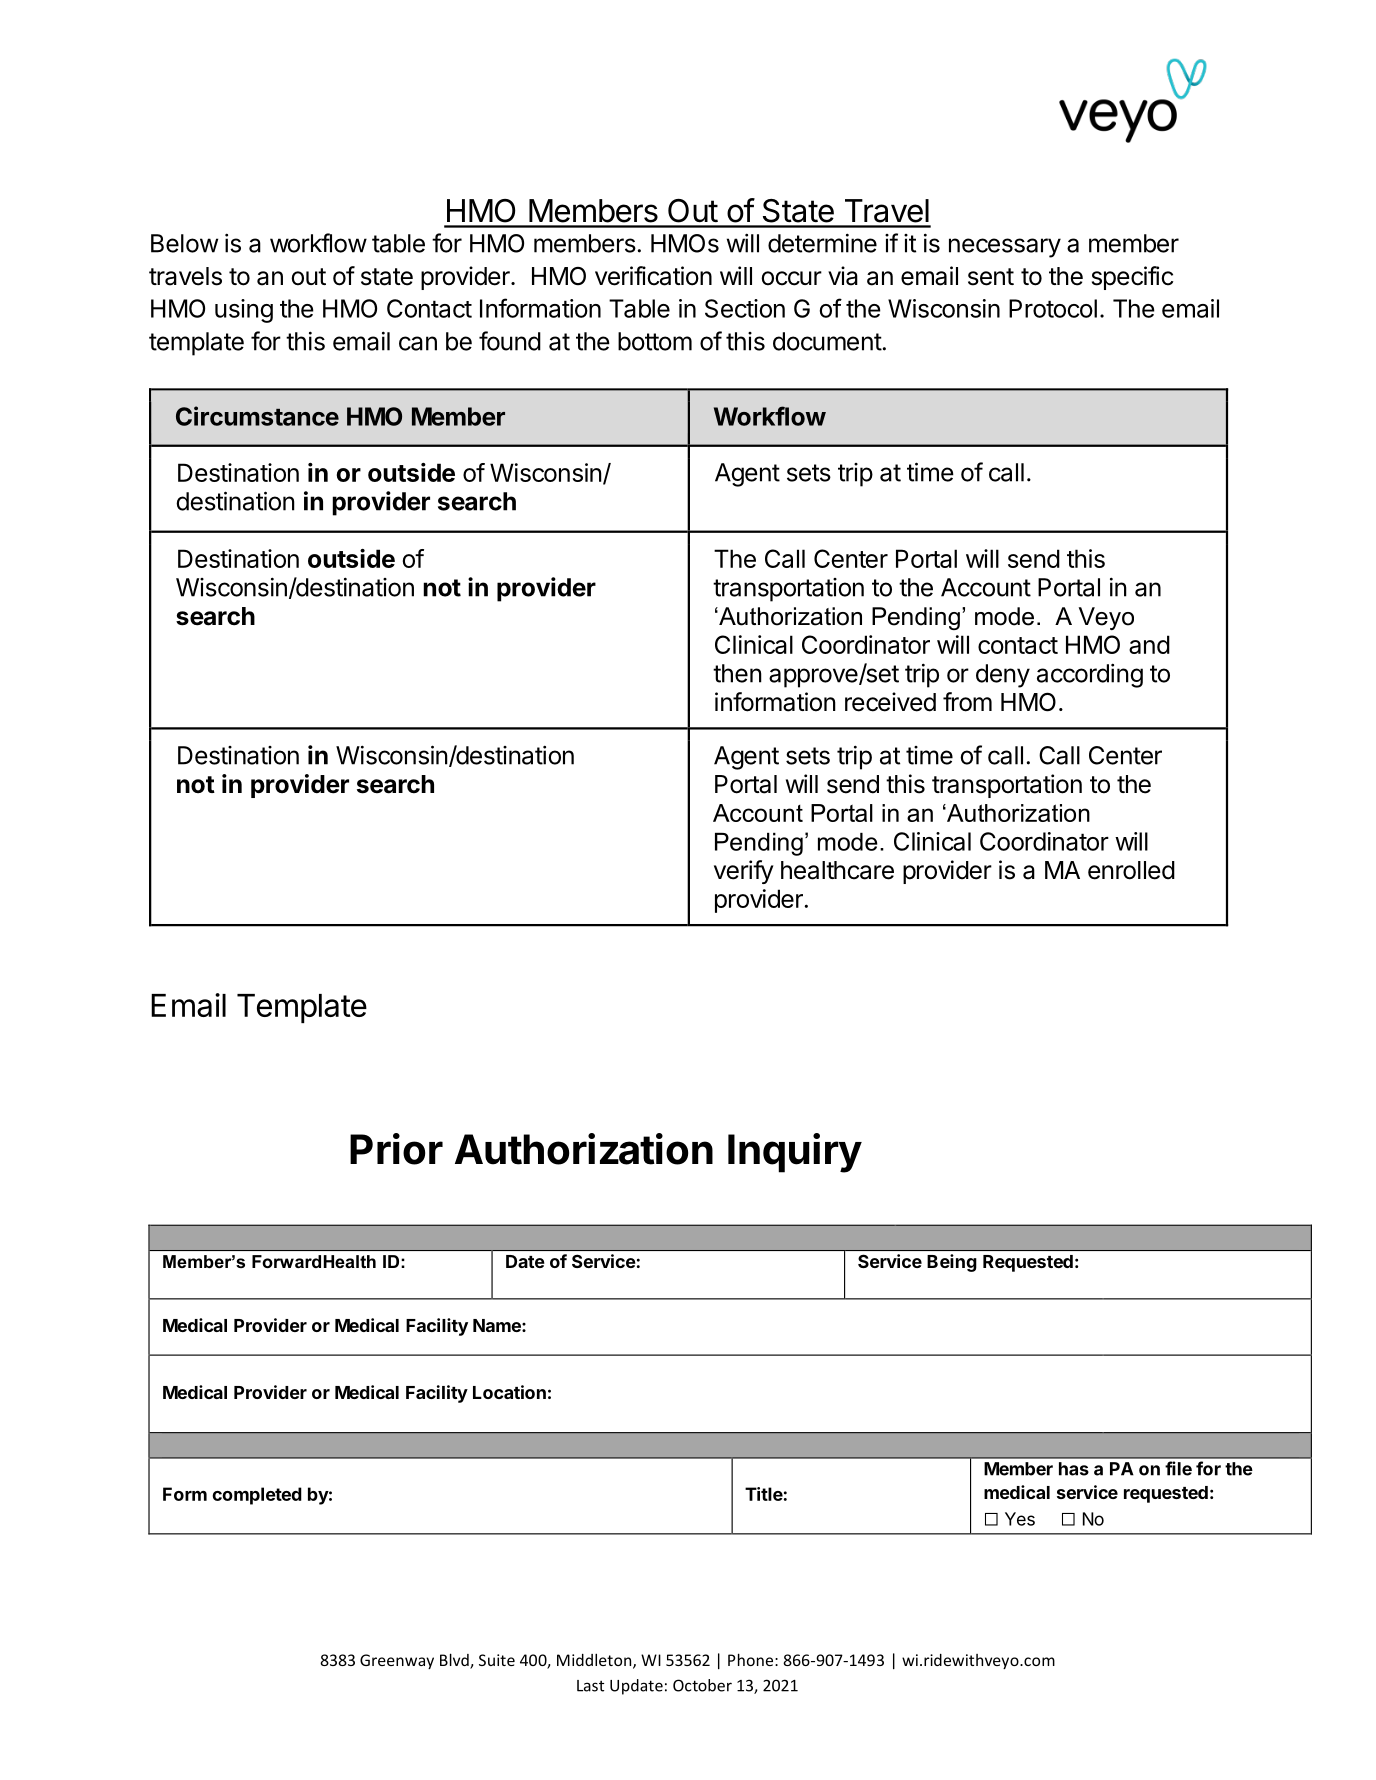  Describe the element at coordinates (951, 1263) in the image. I see `Being` at that location.
